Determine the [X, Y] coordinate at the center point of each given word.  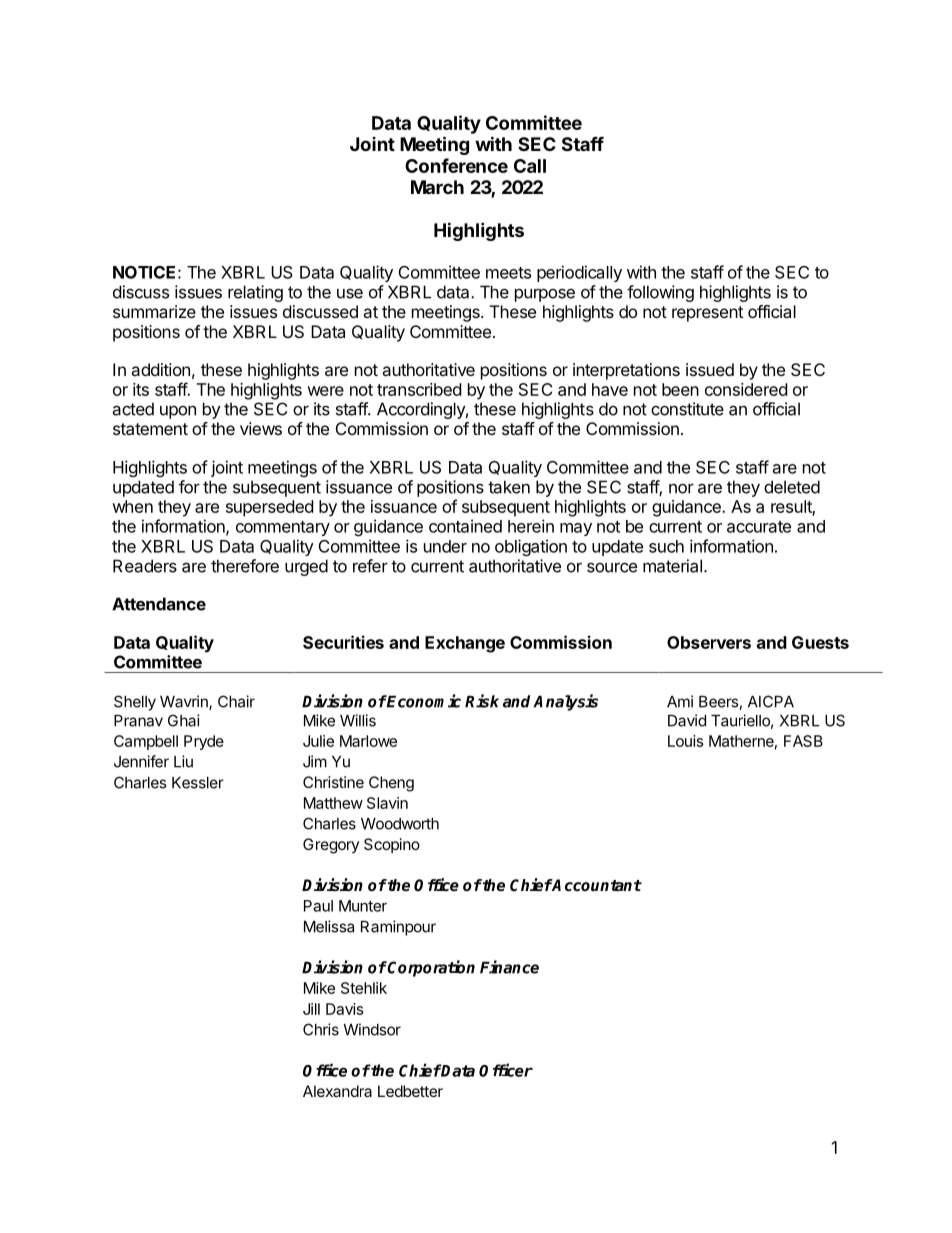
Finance [509, 967]
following [660, 293]
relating [255, 293]
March [437, 187]
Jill [311, 1009]
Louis [685, 741]
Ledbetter [410, 1091]
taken [509, 487]
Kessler [198, 783]
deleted [792, 487]
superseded [269, 508]
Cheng [391, 784]
